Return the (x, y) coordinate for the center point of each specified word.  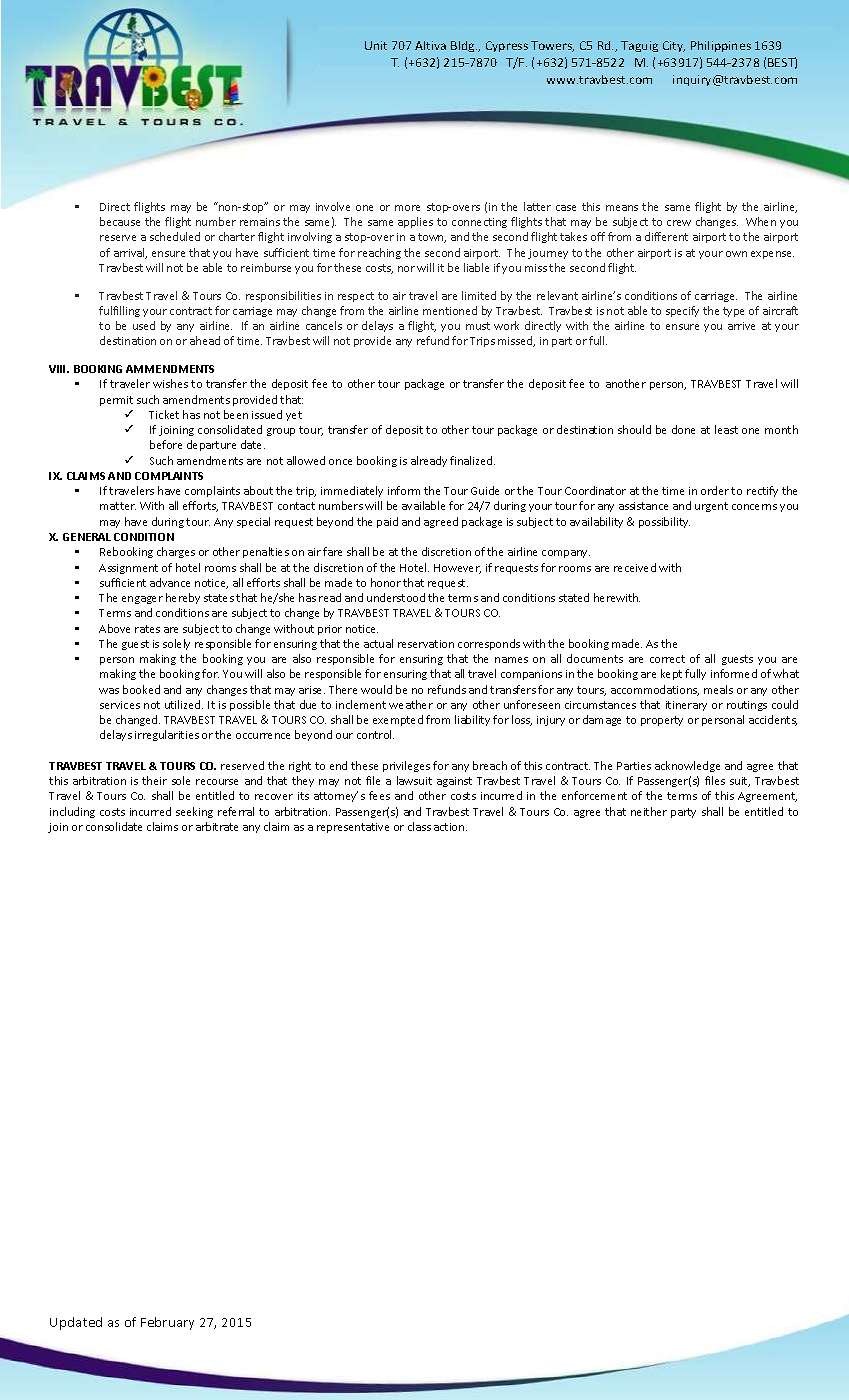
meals (718, 689)
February (167, 1323)
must (478, 326)
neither (649, 811)
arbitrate (217, 826)
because (120, 221)
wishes (170, 383)
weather (411, 704)
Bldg (464, 46)
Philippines (721, 46)
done (683, 429)
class (419, 826)
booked (141, 689)
